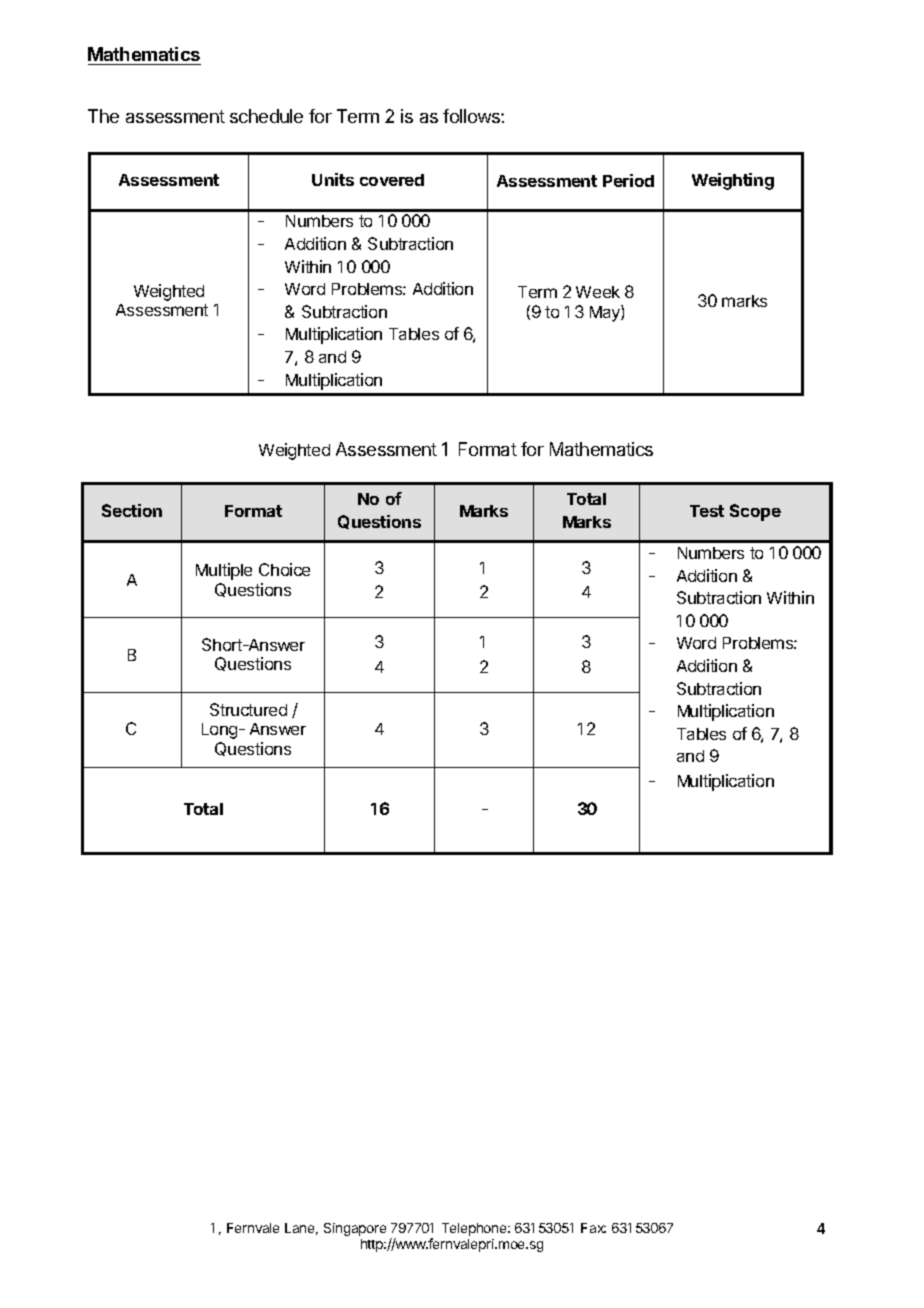 The width and height of the document is (924, 1308). What do you see at coordinates (733, 181) in the document?
I see `Weighting` at bounding box center [733, 181].
